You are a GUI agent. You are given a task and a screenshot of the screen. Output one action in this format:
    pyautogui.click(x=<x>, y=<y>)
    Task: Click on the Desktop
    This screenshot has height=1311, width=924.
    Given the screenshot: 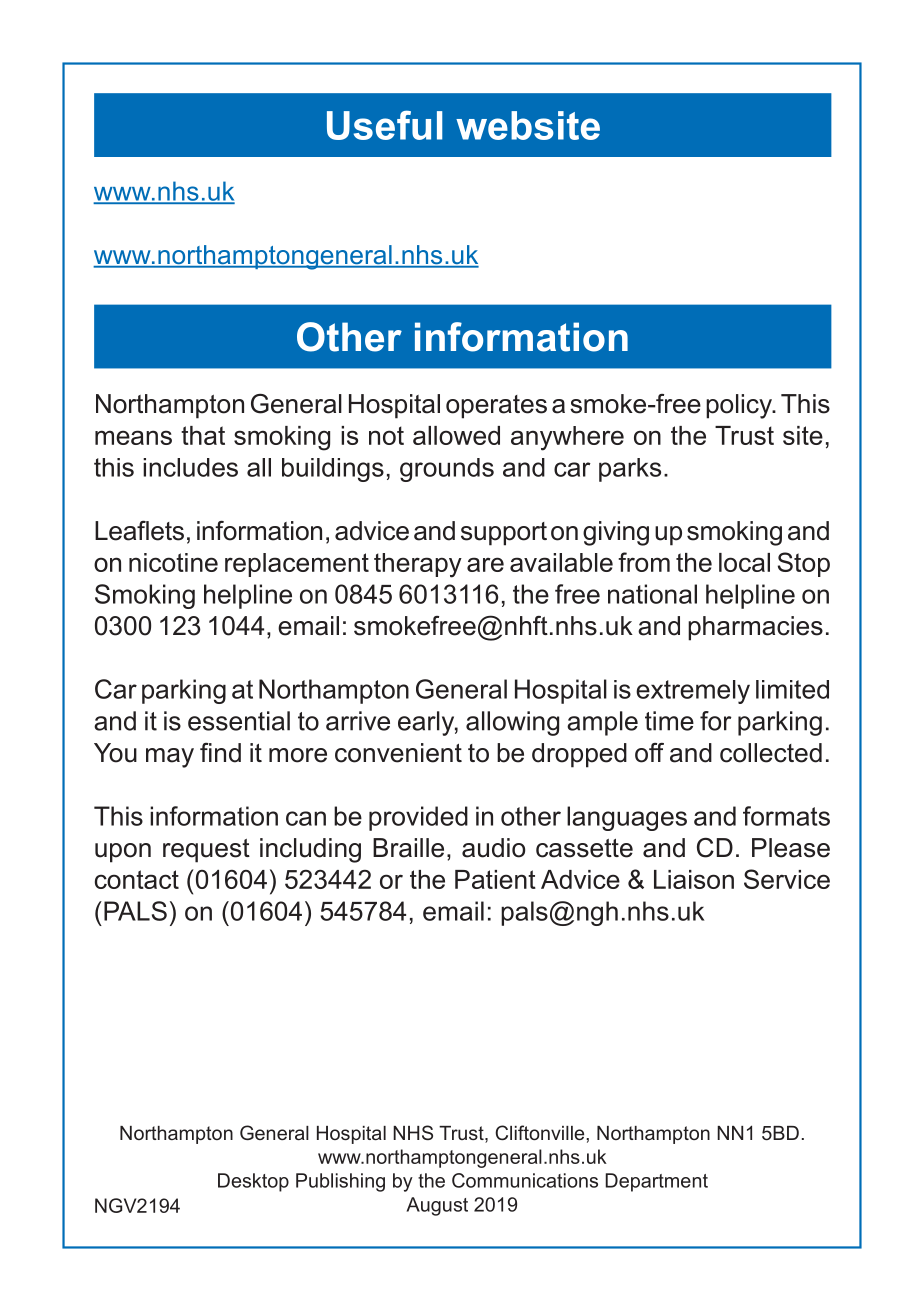 What is the action you would take?
    pyautogui.click(x=253, y=1182)
